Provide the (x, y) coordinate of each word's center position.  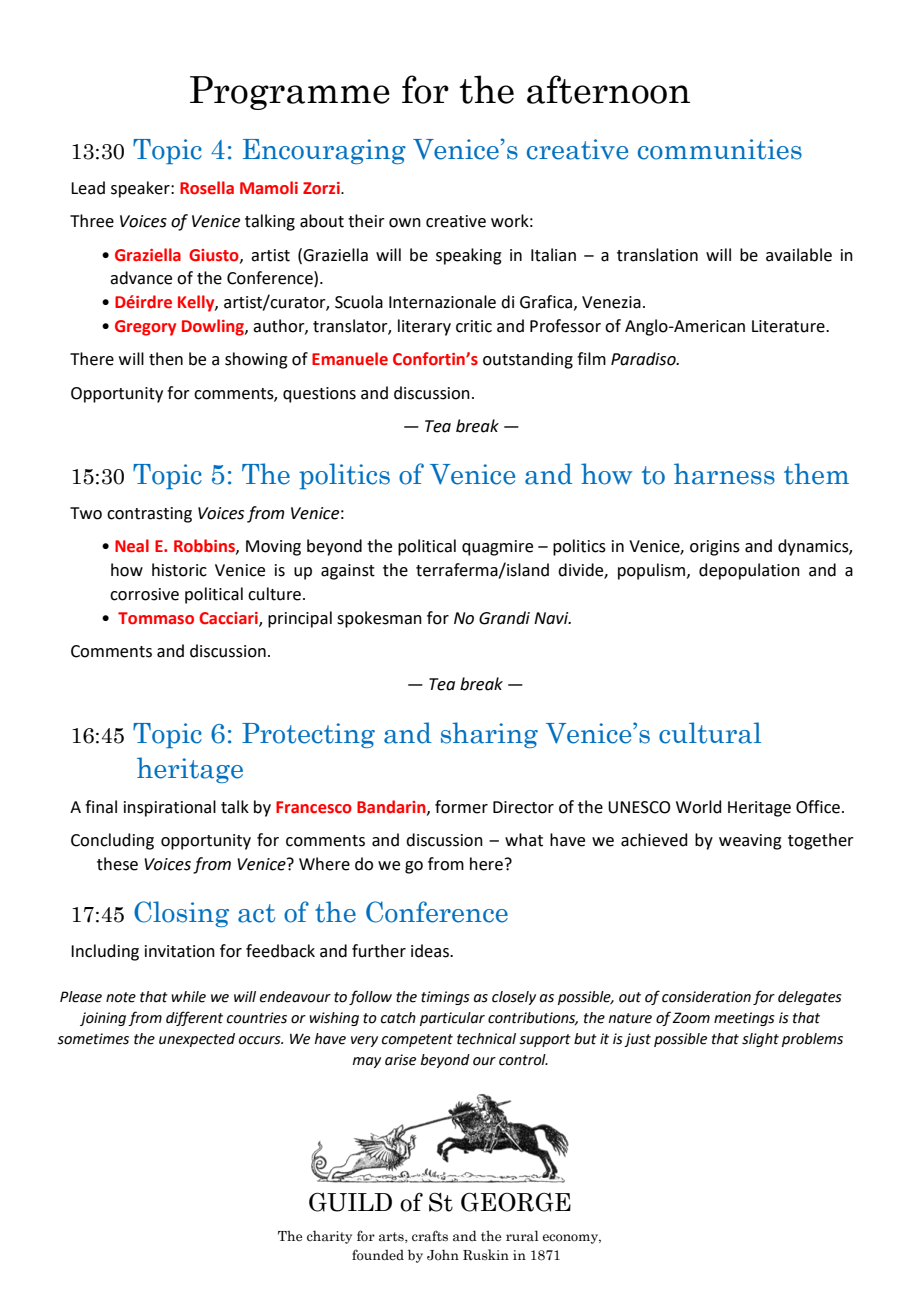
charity (329, 1237)
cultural (710, 733)
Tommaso (156, 618)
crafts (430, 1236)
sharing (489, 735)
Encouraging (324, 151)
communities (720, 149)
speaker (141, 189)
